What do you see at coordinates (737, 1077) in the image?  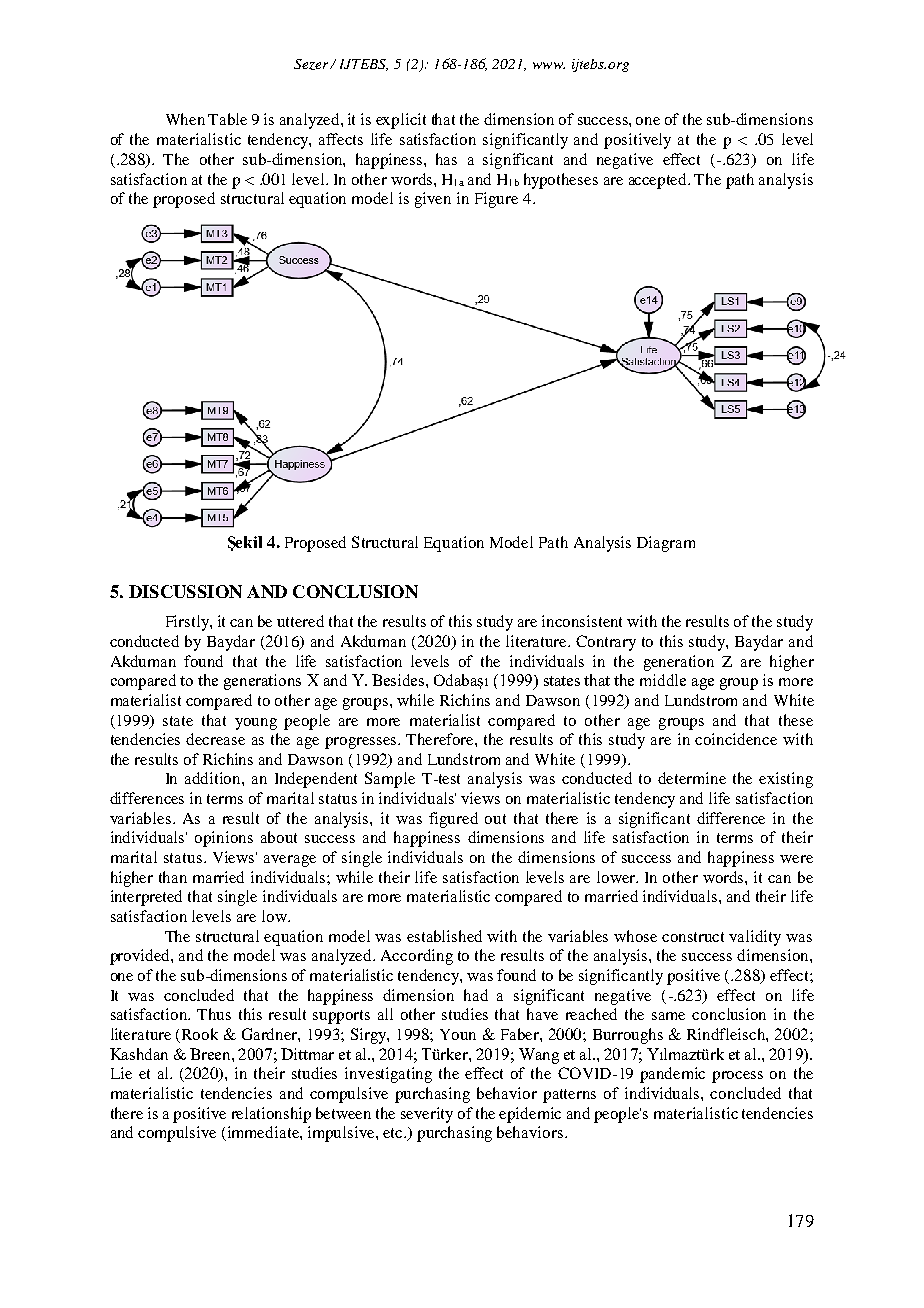 I see `process` at bounding box center [737, 1077].
